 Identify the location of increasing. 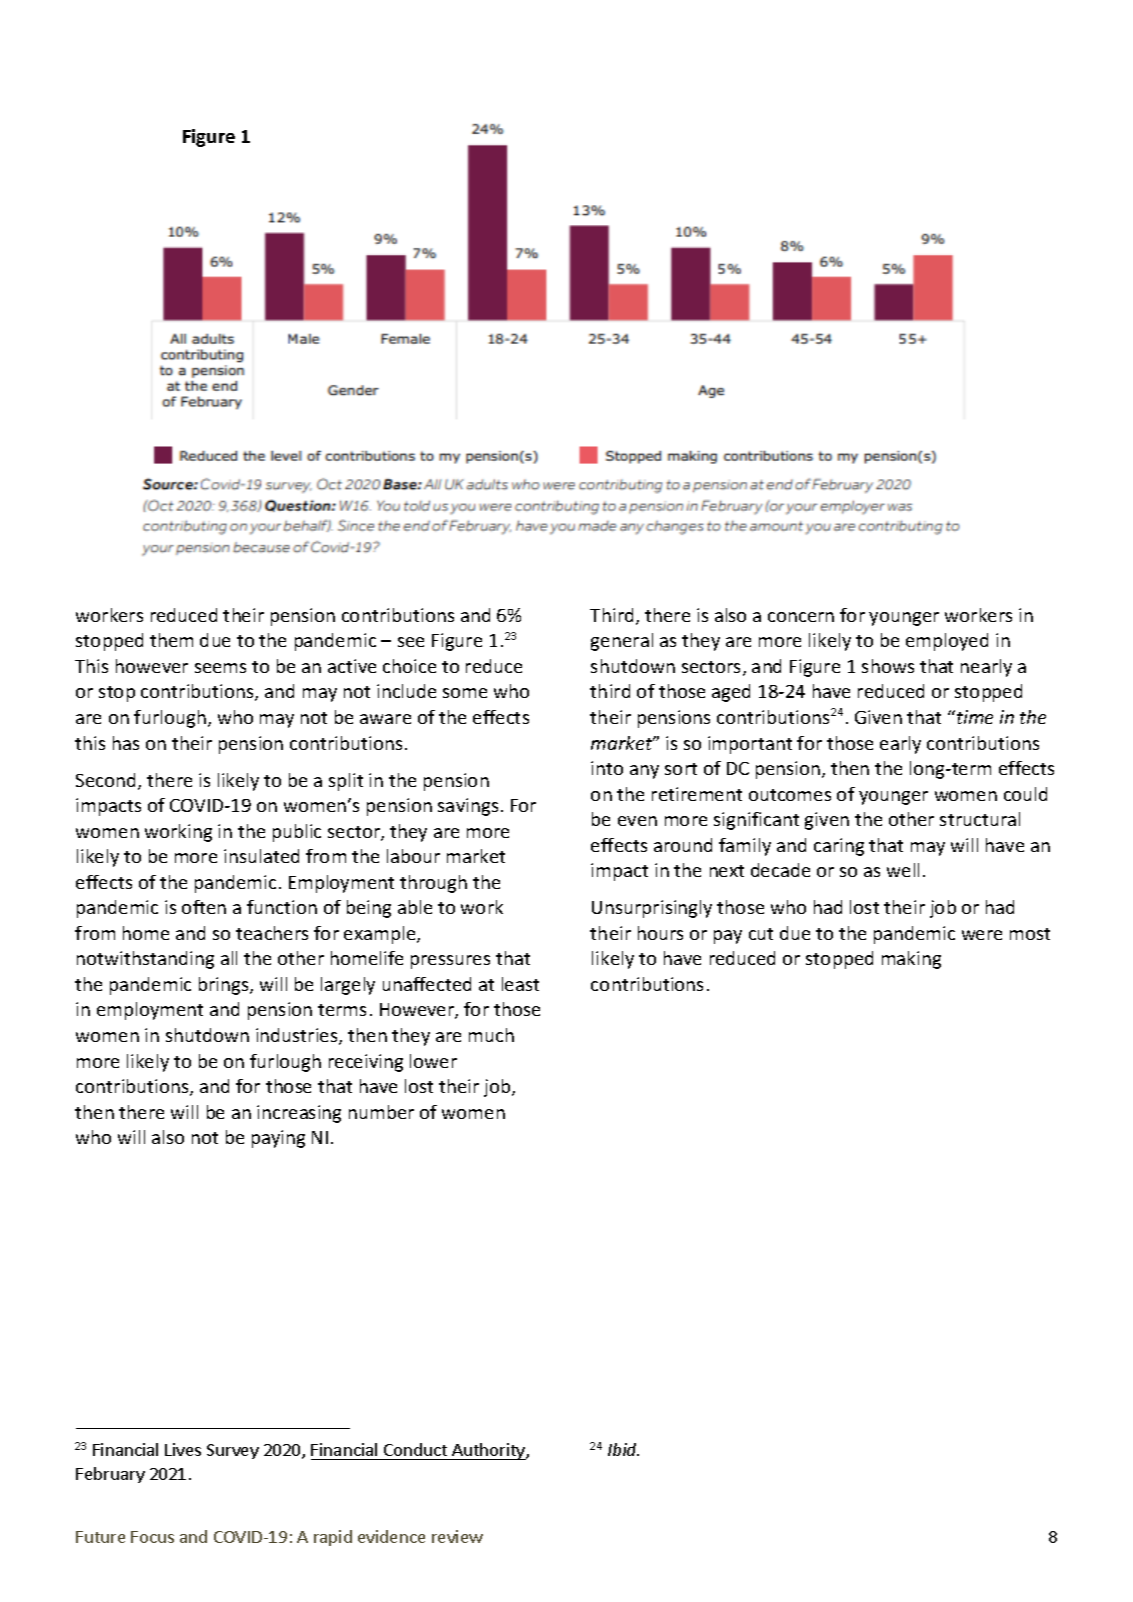
(299, 1114).
